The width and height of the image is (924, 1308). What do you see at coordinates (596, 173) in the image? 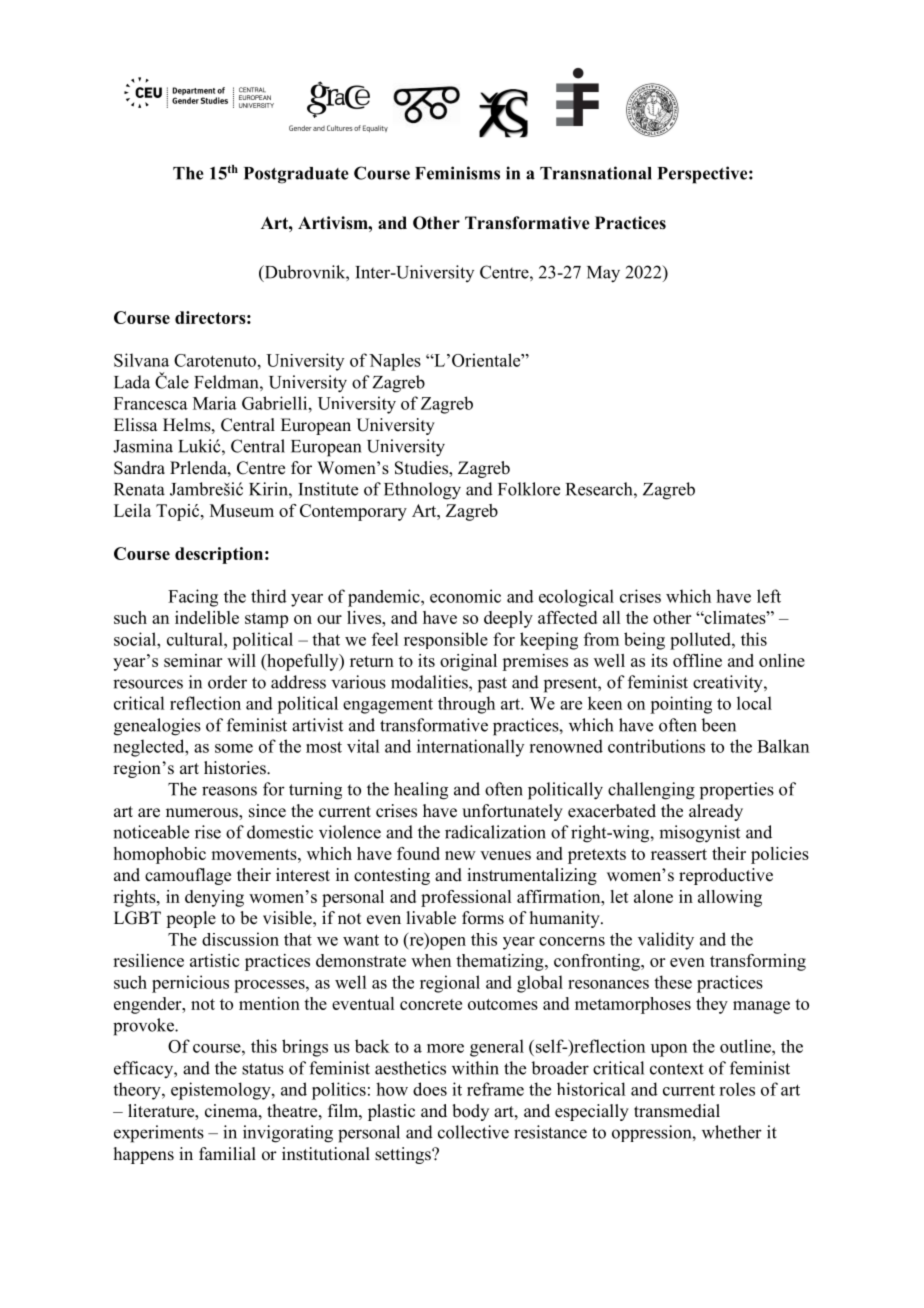
I see `Transnational` at bounding box center [596, 173].
